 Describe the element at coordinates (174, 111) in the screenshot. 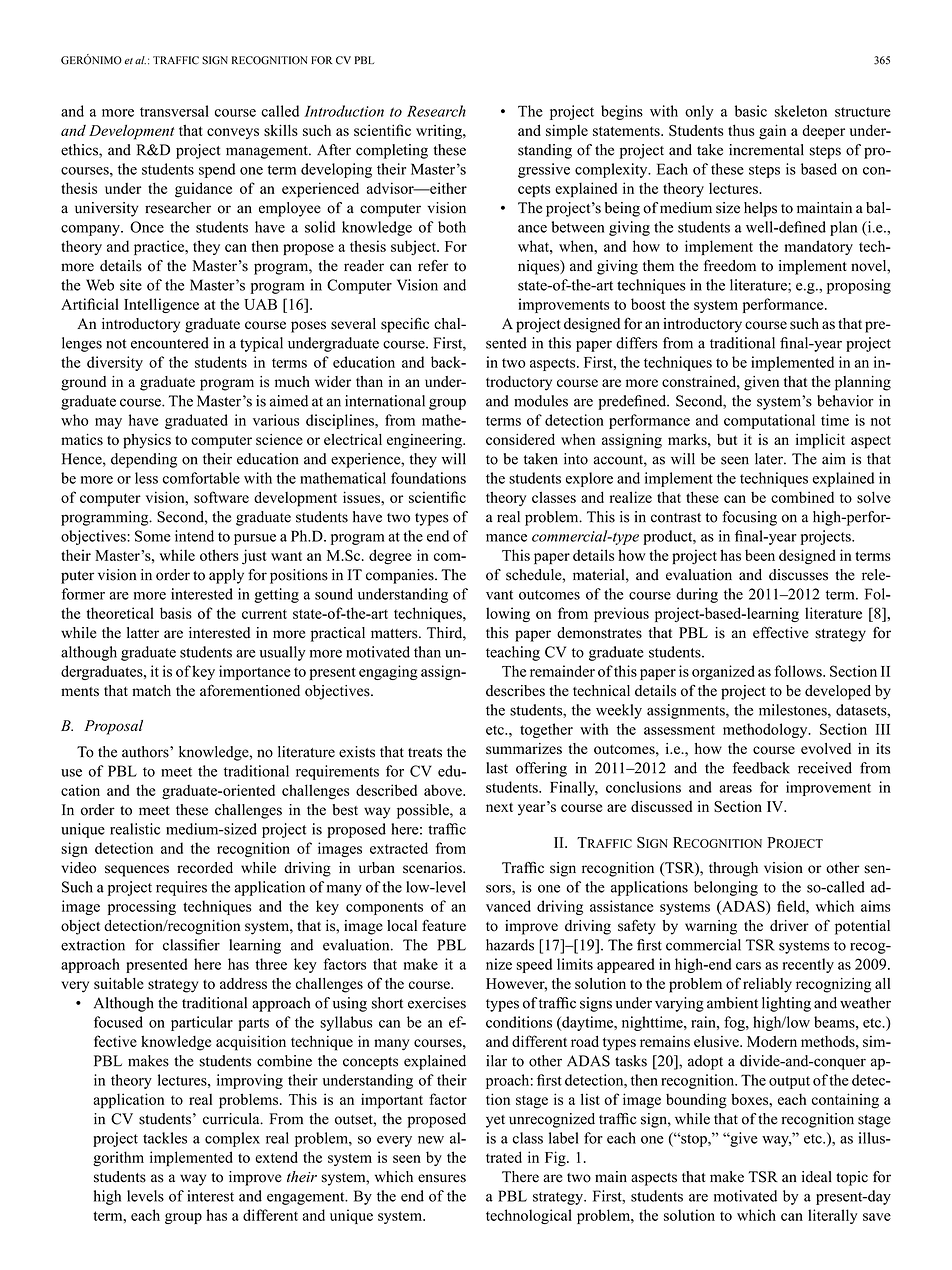

I see `transversal` at that location.
